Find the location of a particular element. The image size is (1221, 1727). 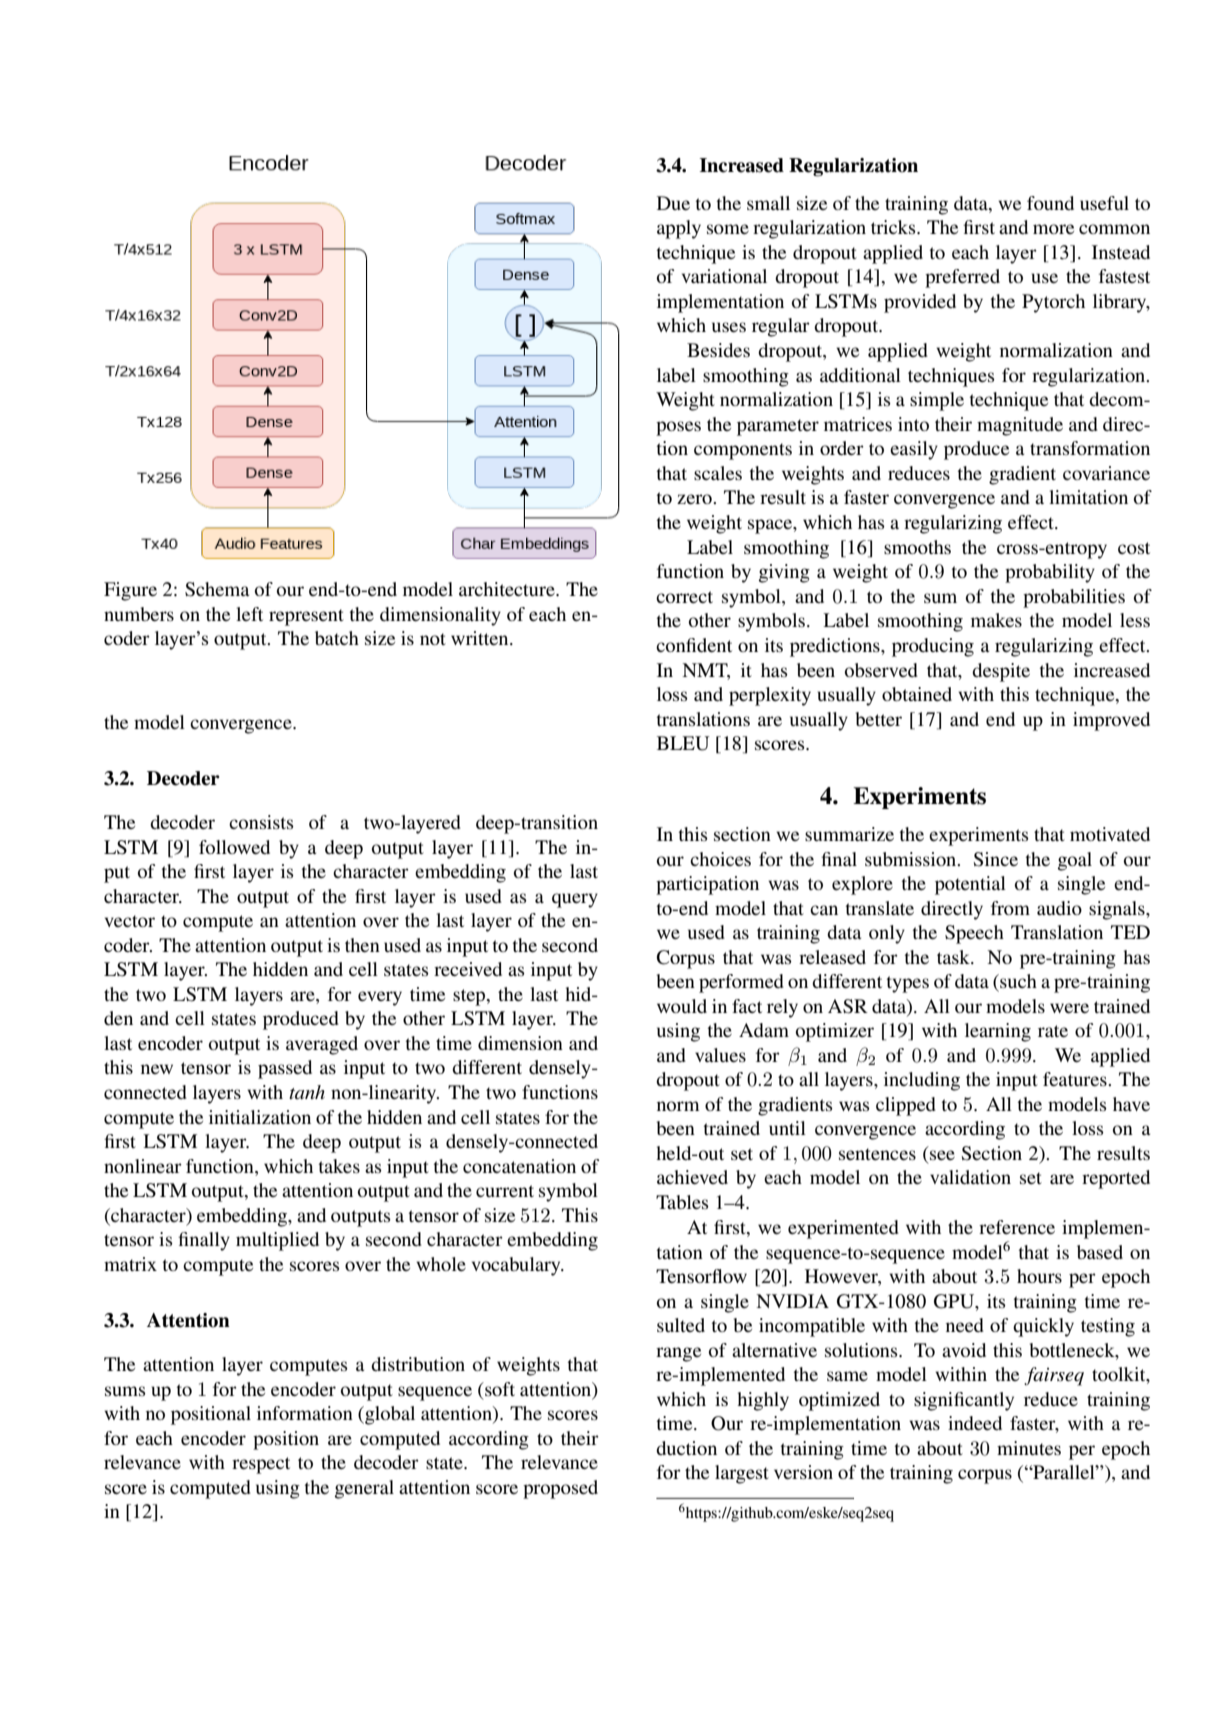

respect is located at coordinates (261, 1465).
